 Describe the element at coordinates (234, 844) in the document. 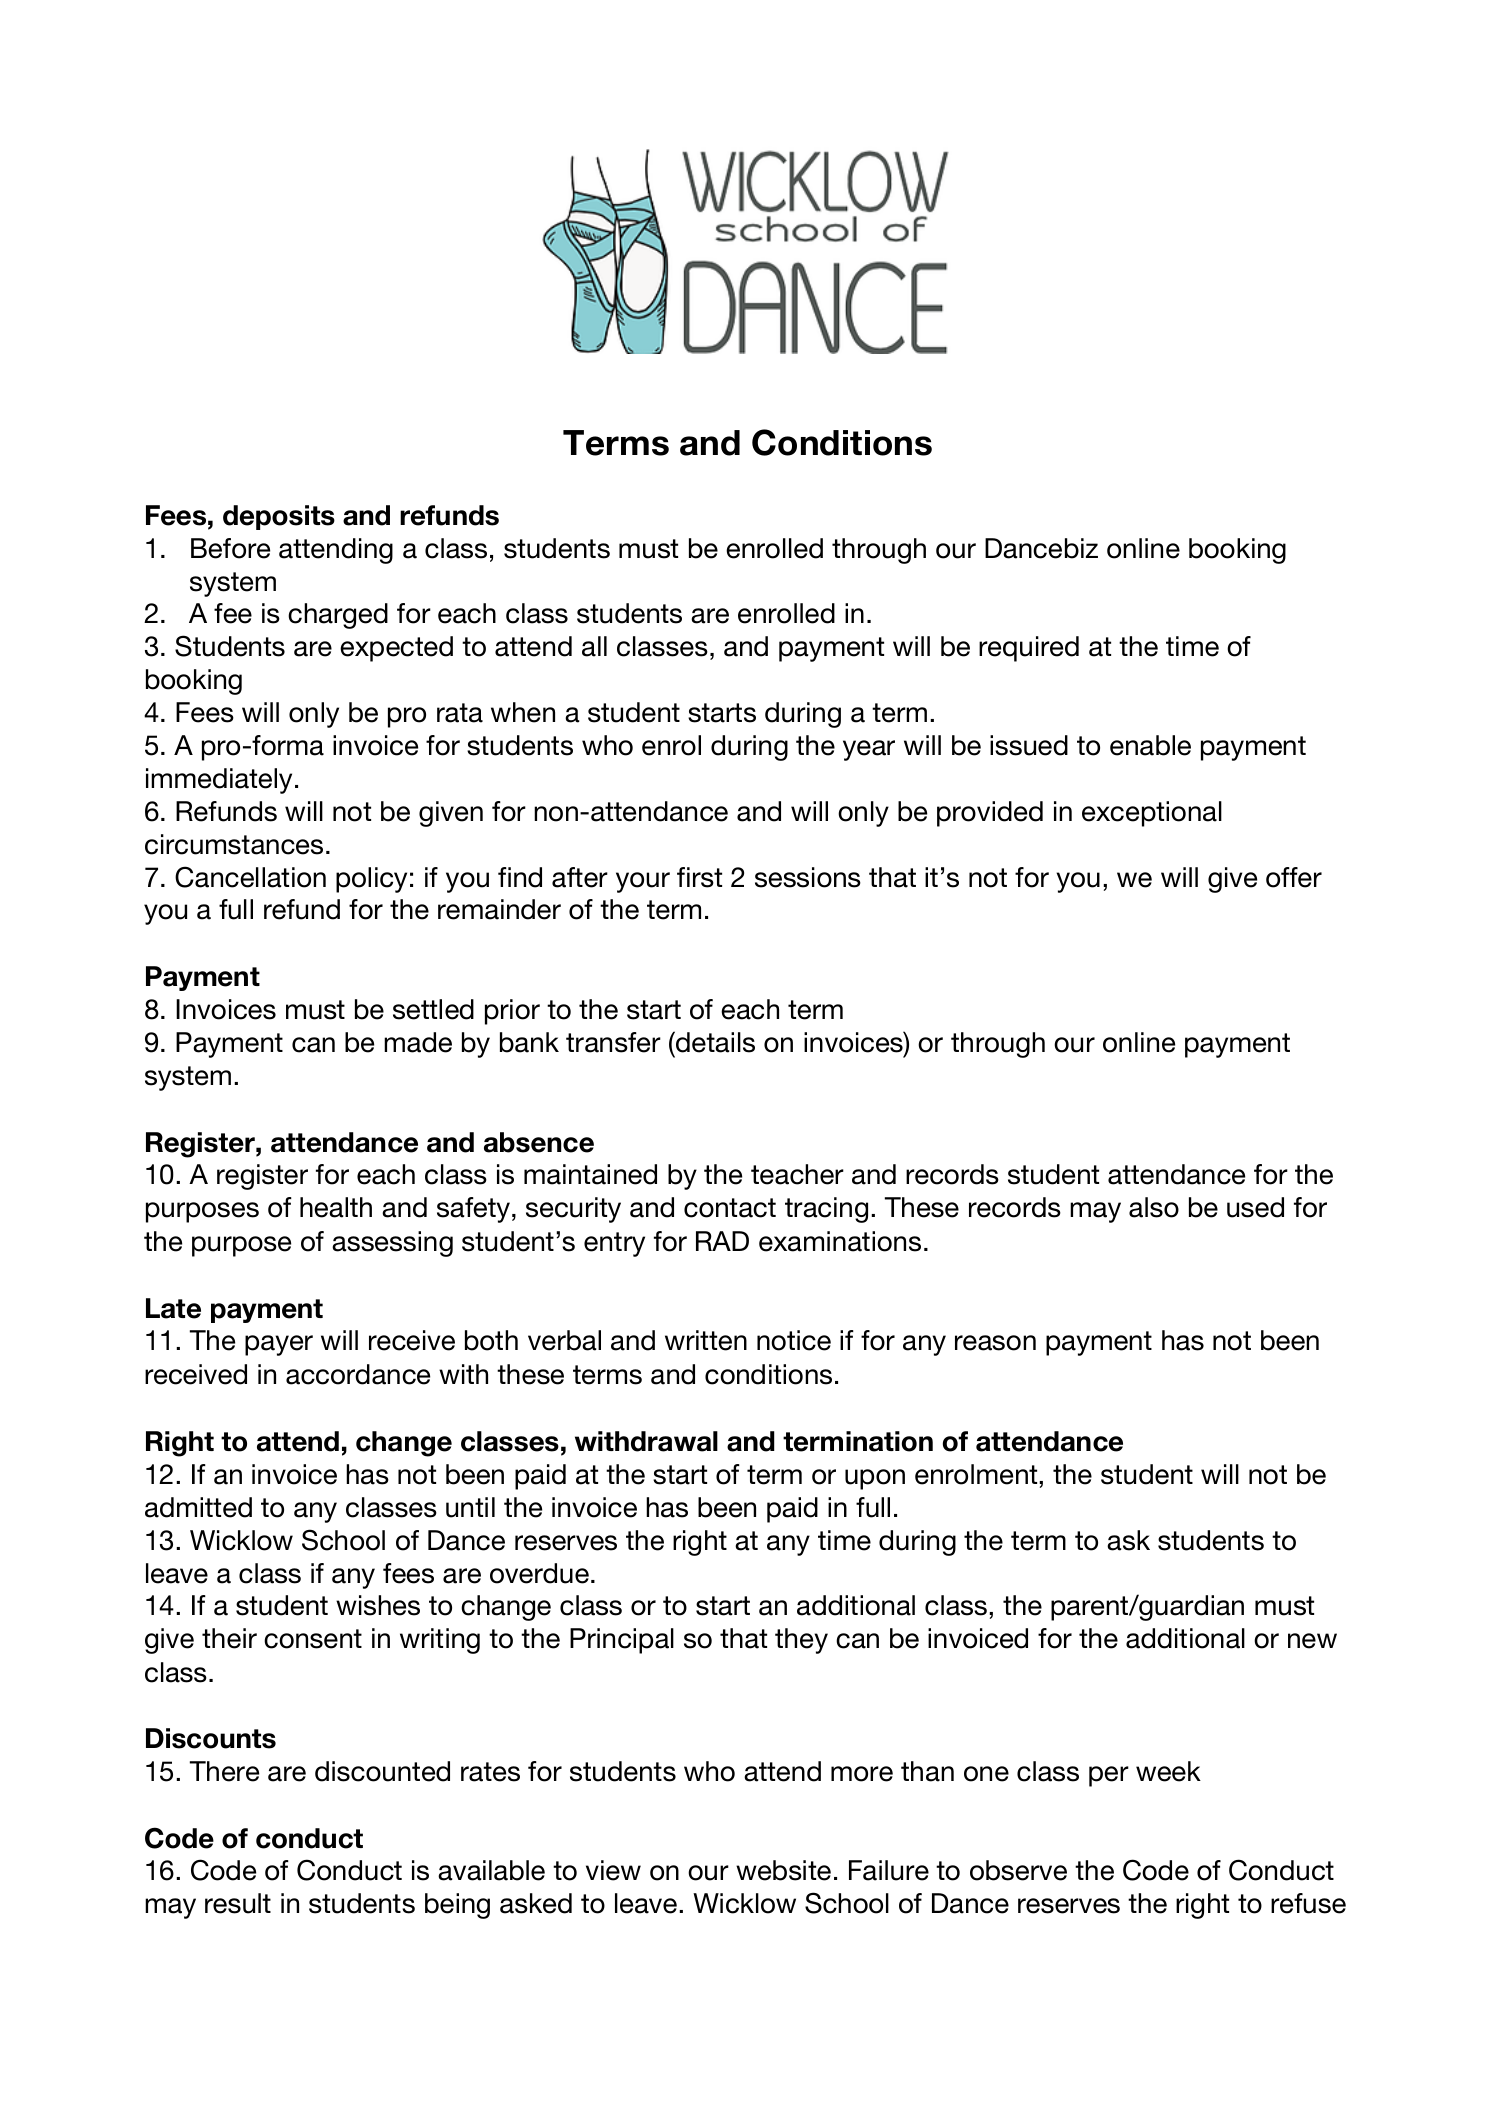

I see `circumstances` at that location.
